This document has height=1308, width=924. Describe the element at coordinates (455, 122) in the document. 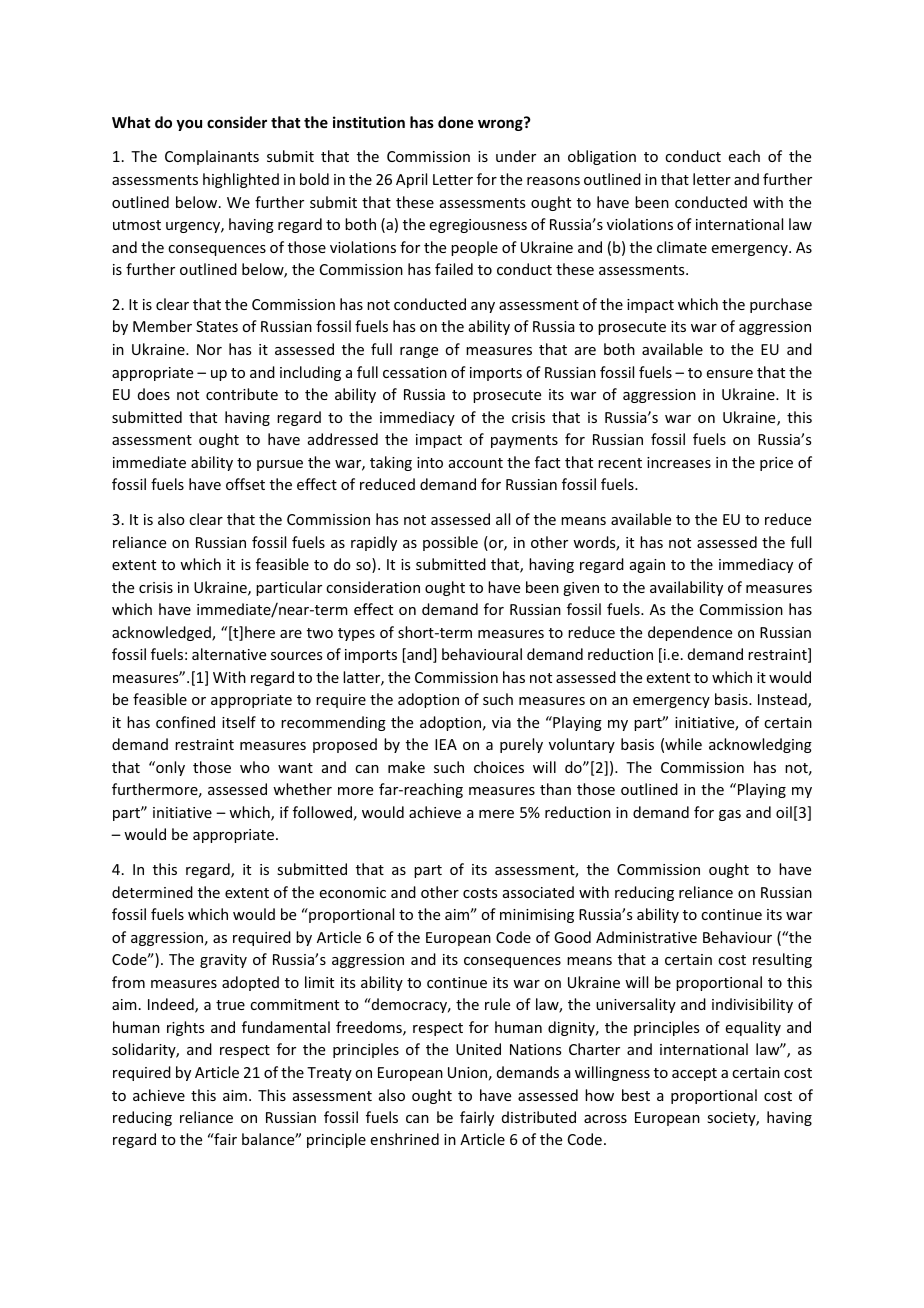

I see `done` at that location.
